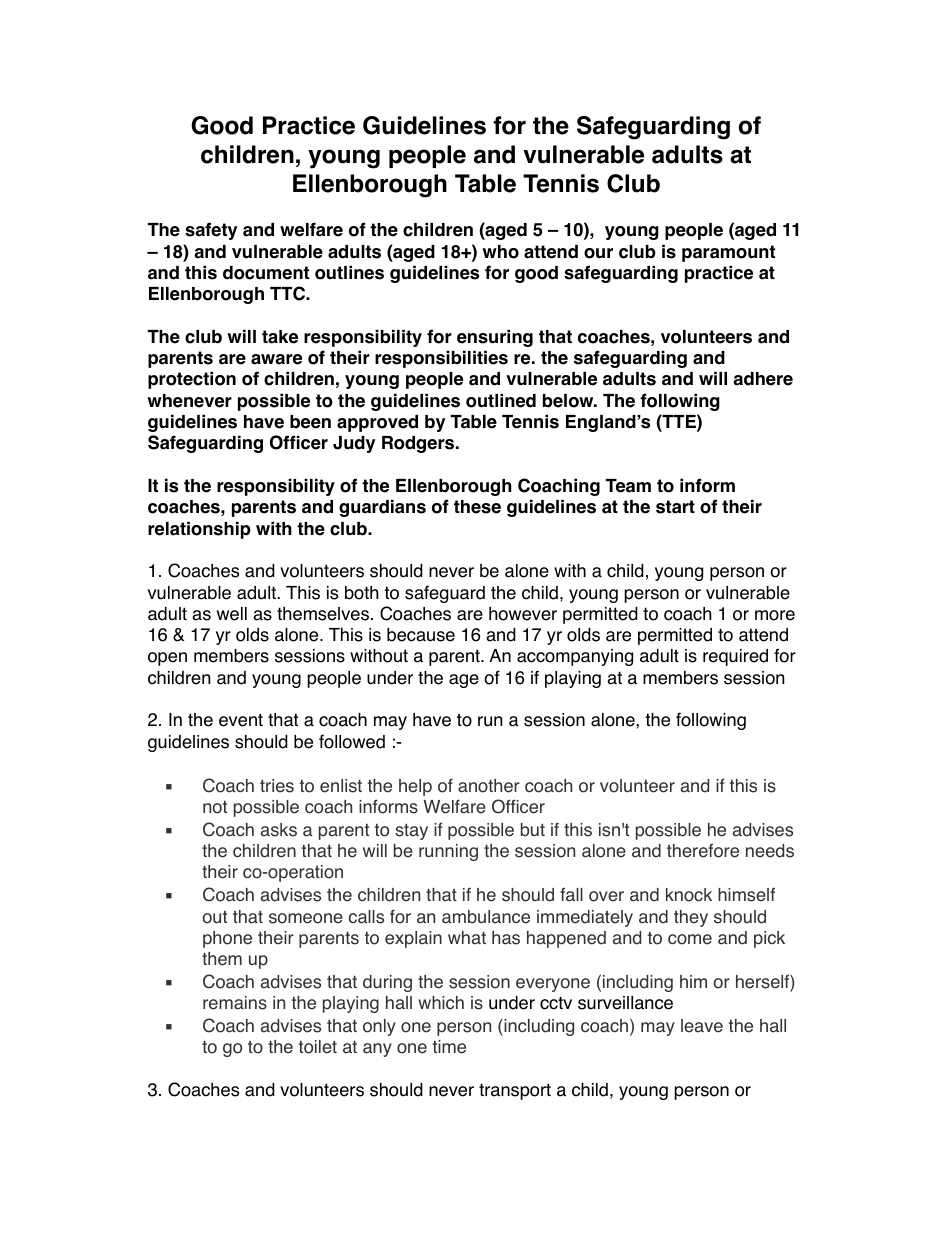 The image size is (952, 1233). What do you see at coordinates (703, 850) in the image?
I see `therefore` at bounding box center [703, 850].
